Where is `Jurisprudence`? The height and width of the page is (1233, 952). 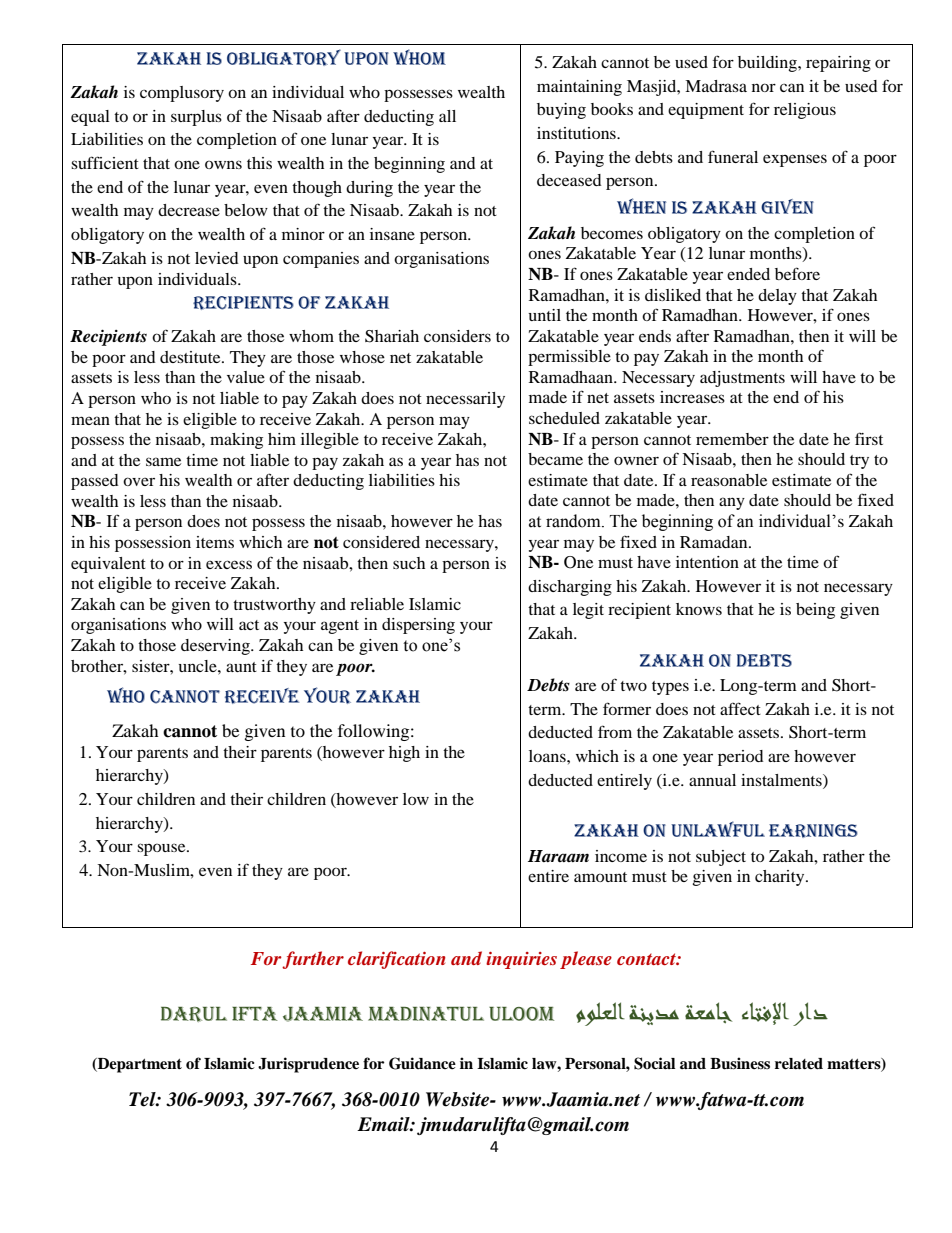 Jurisprudence is located at coordinates (308, 1065).
